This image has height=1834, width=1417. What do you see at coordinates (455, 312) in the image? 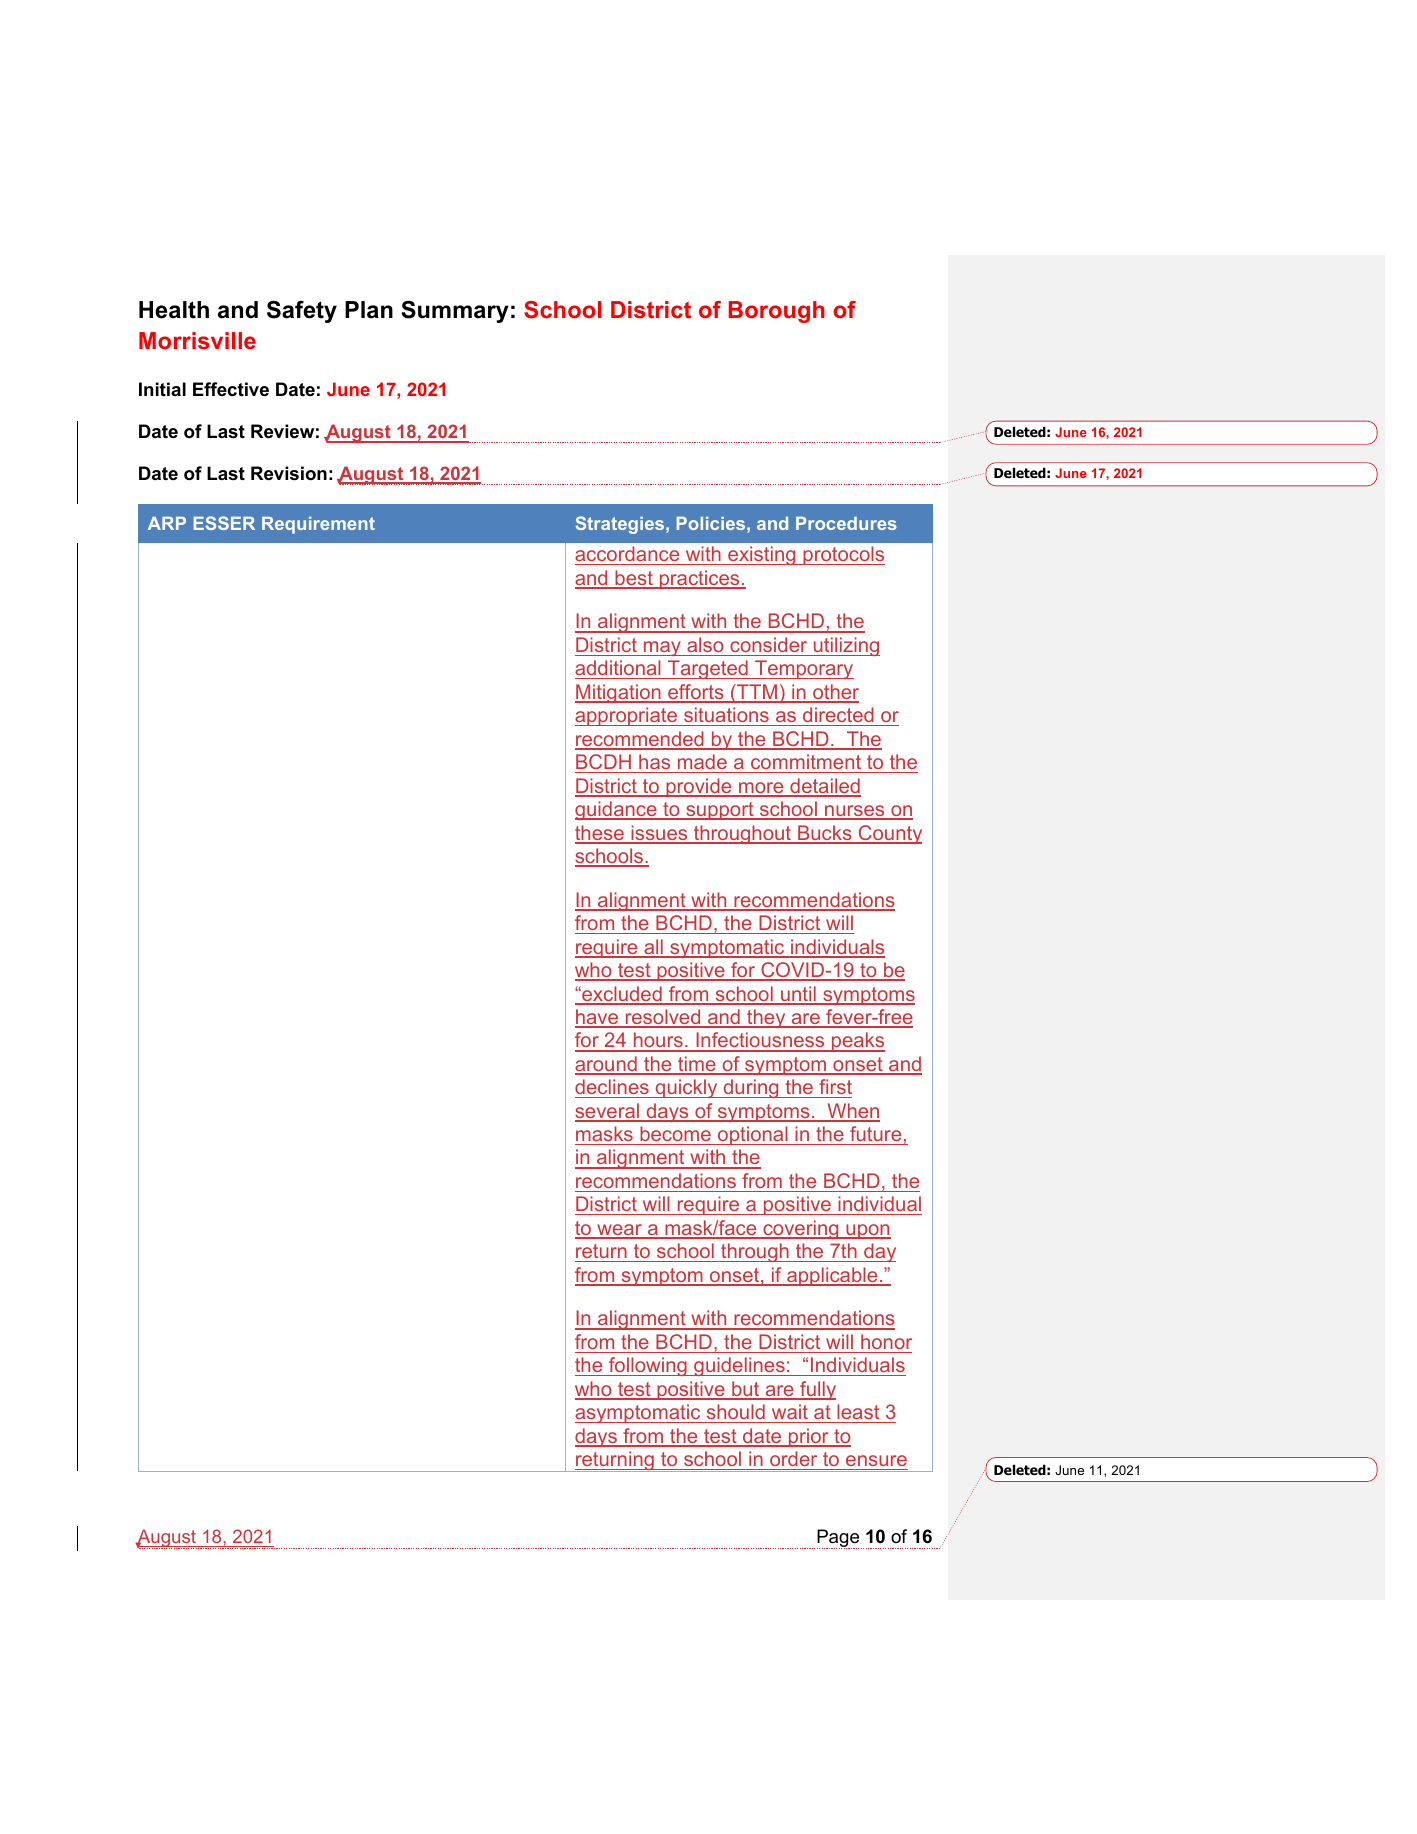
I see `Summary` at bounding box center [455, 312].
